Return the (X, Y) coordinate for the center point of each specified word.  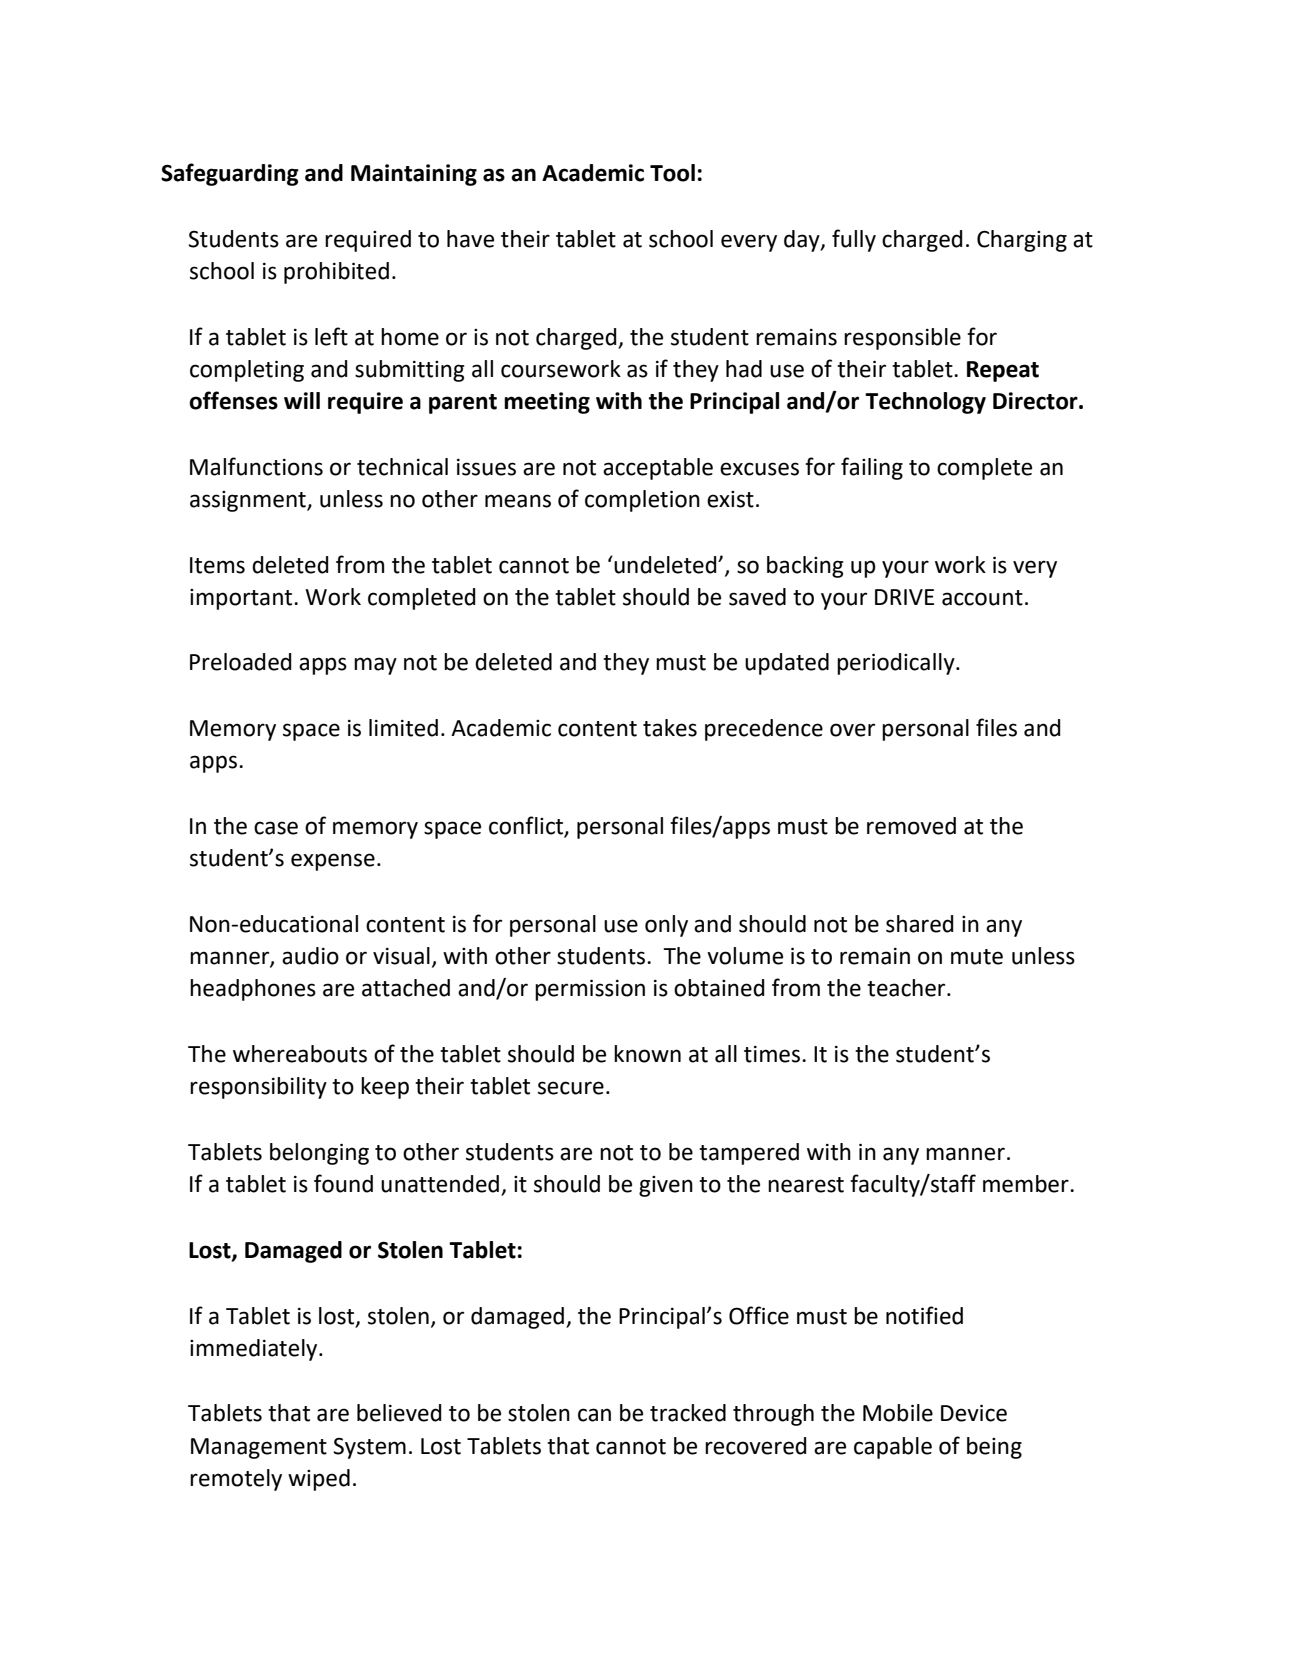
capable (893, 1448)
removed (911, 826)
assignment (249, 501)
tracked (688, 1413)
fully (854, 240)
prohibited (336, 273)
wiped (319, 1480)
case (276, 828)
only (666, 926)
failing (872, 468)
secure (571, 1088)
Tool (672, 173)
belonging (319, 1154)
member (1027, 1184)
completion (642, 501)
